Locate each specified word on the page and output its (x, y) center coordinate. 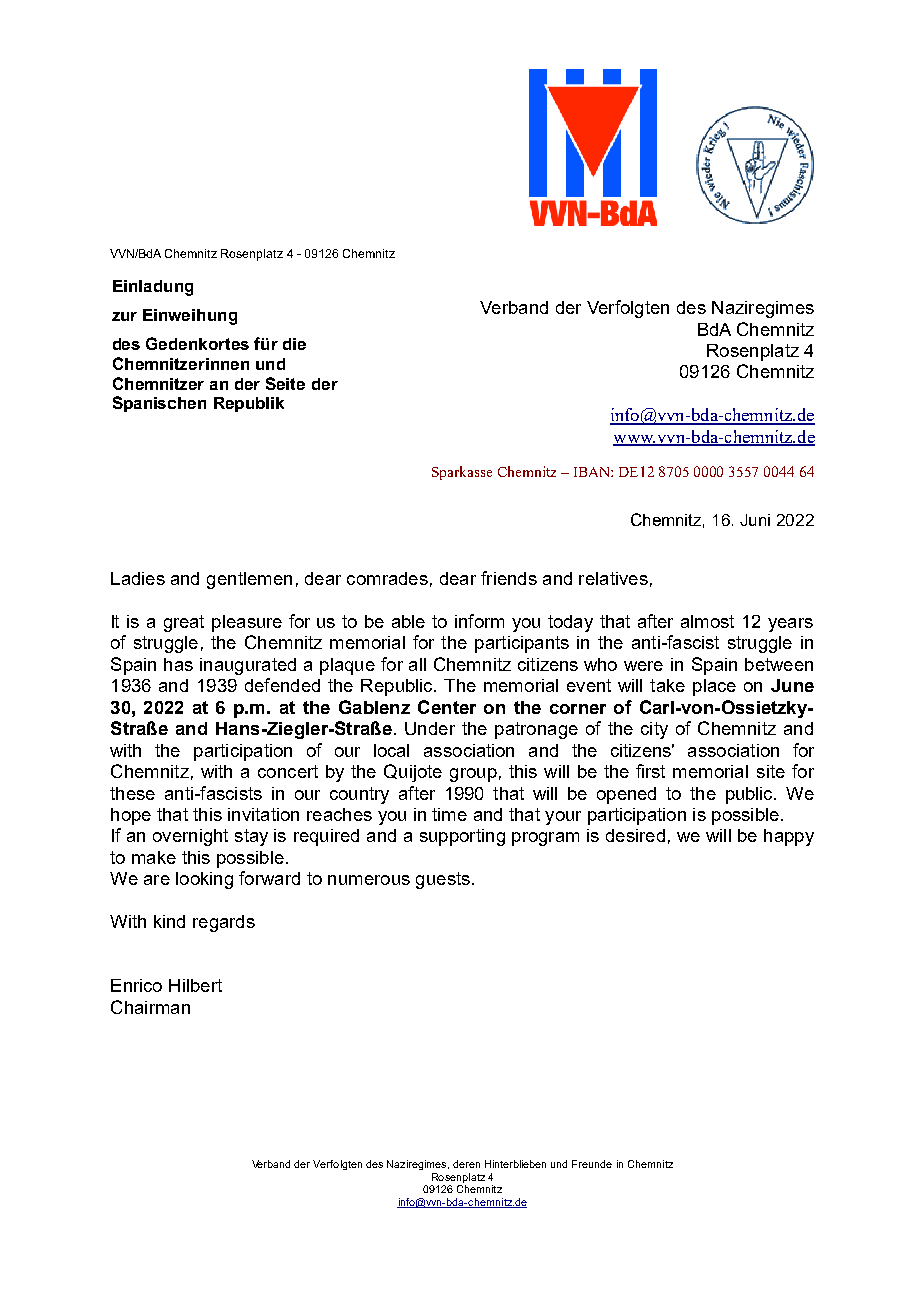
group (473, 775)
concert (288, 771)
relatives (613, 578)
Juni (755, 520)
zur (124, 316)
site (771, 771)
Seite (285, 383)
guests (443, 880)
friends (509, 578)
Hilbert (195, 985)
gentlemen (249, 580)
